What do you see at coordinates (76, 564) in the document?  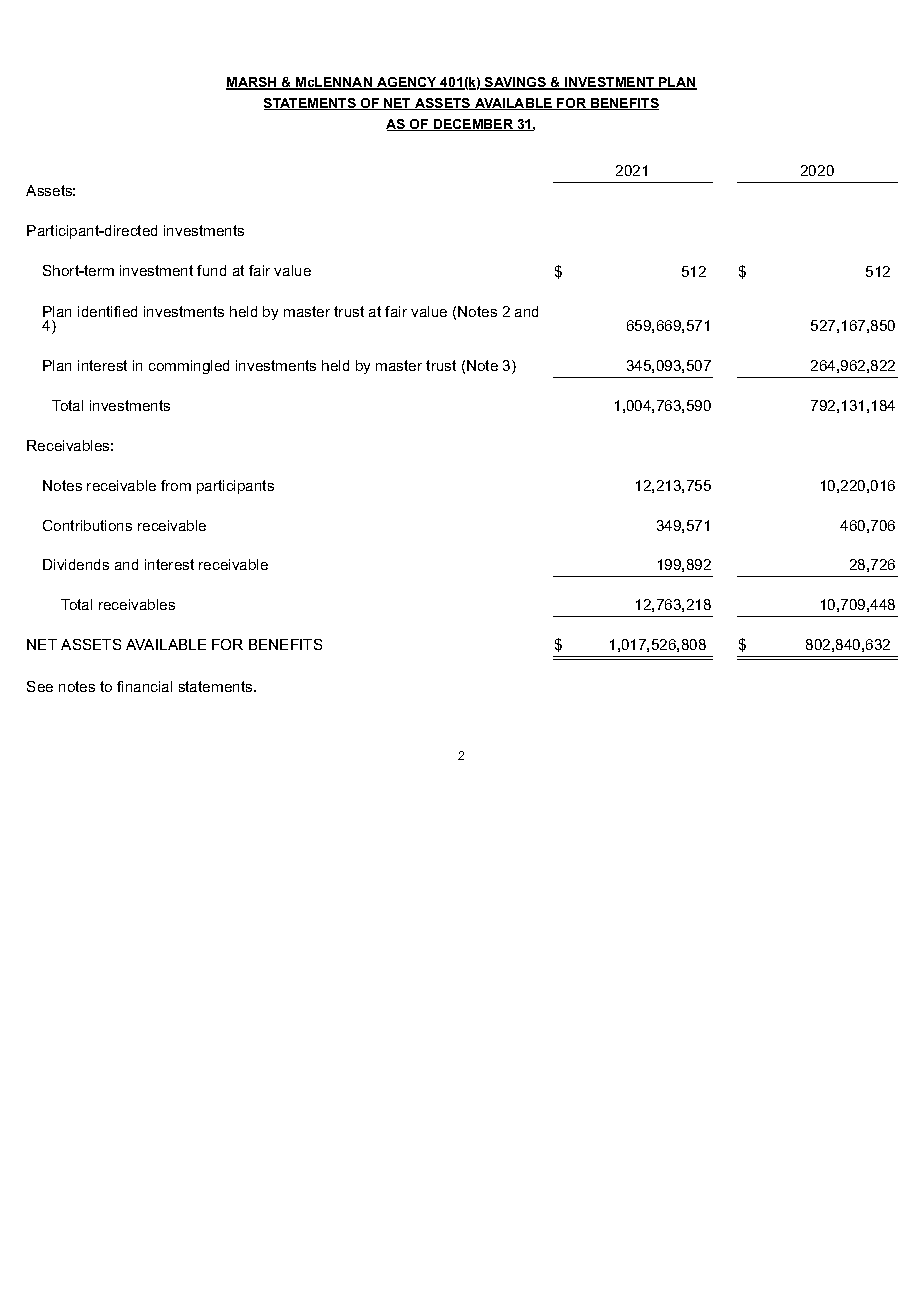 I see `Dividends` at bounding box center [76, 564].
